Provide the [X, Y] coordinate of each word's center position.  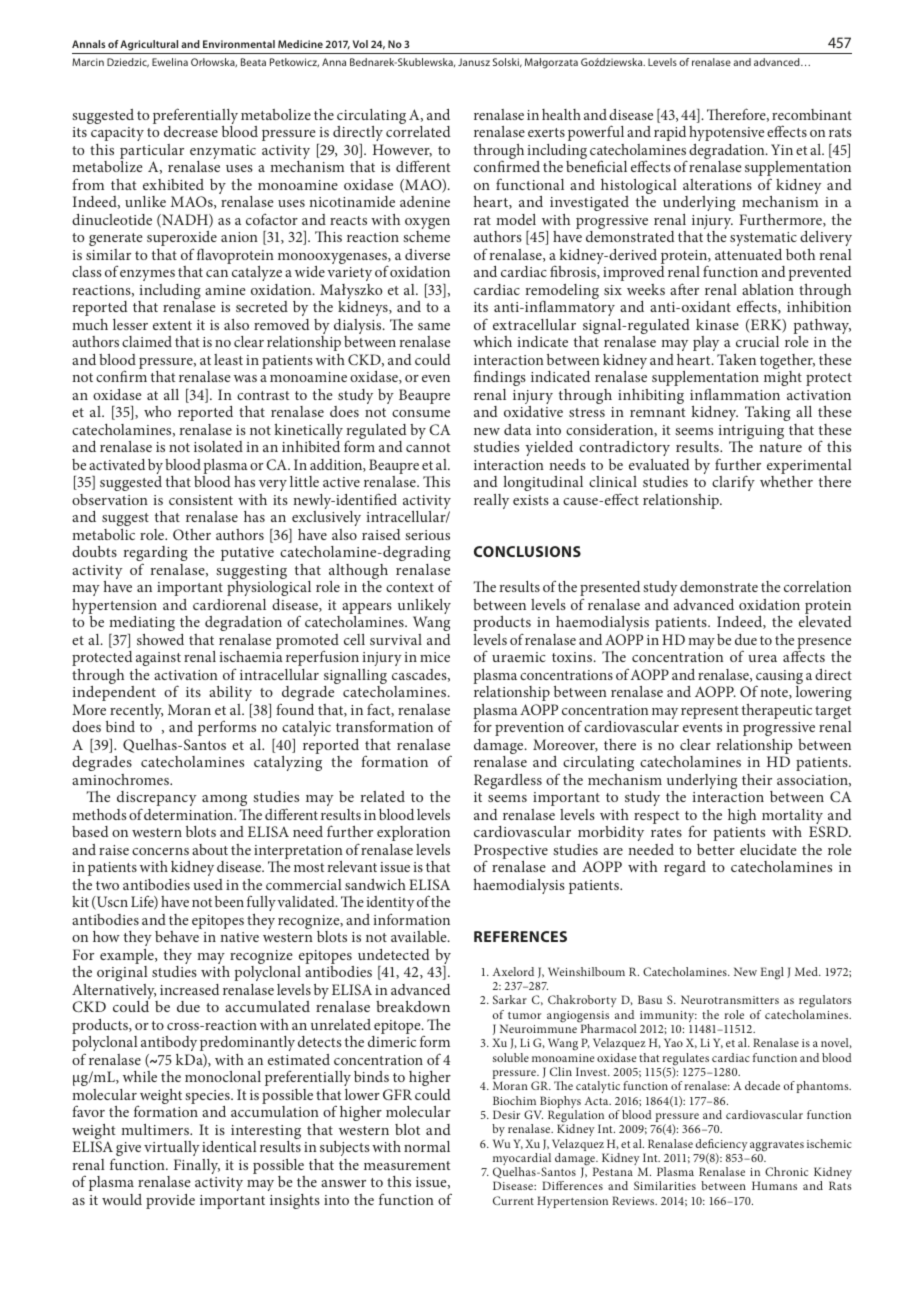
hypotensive [726, 133]
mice [435, 657]
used [208, 884]
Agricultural [149, 45]
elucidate [768, 849]
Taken [736, 359]
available [420, 936]
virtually [172, 1148]
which [492, 341]
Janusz [474, 62]
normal [427, 1146]
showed [160, 639]
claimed [147, 341]
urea [762, 658]
